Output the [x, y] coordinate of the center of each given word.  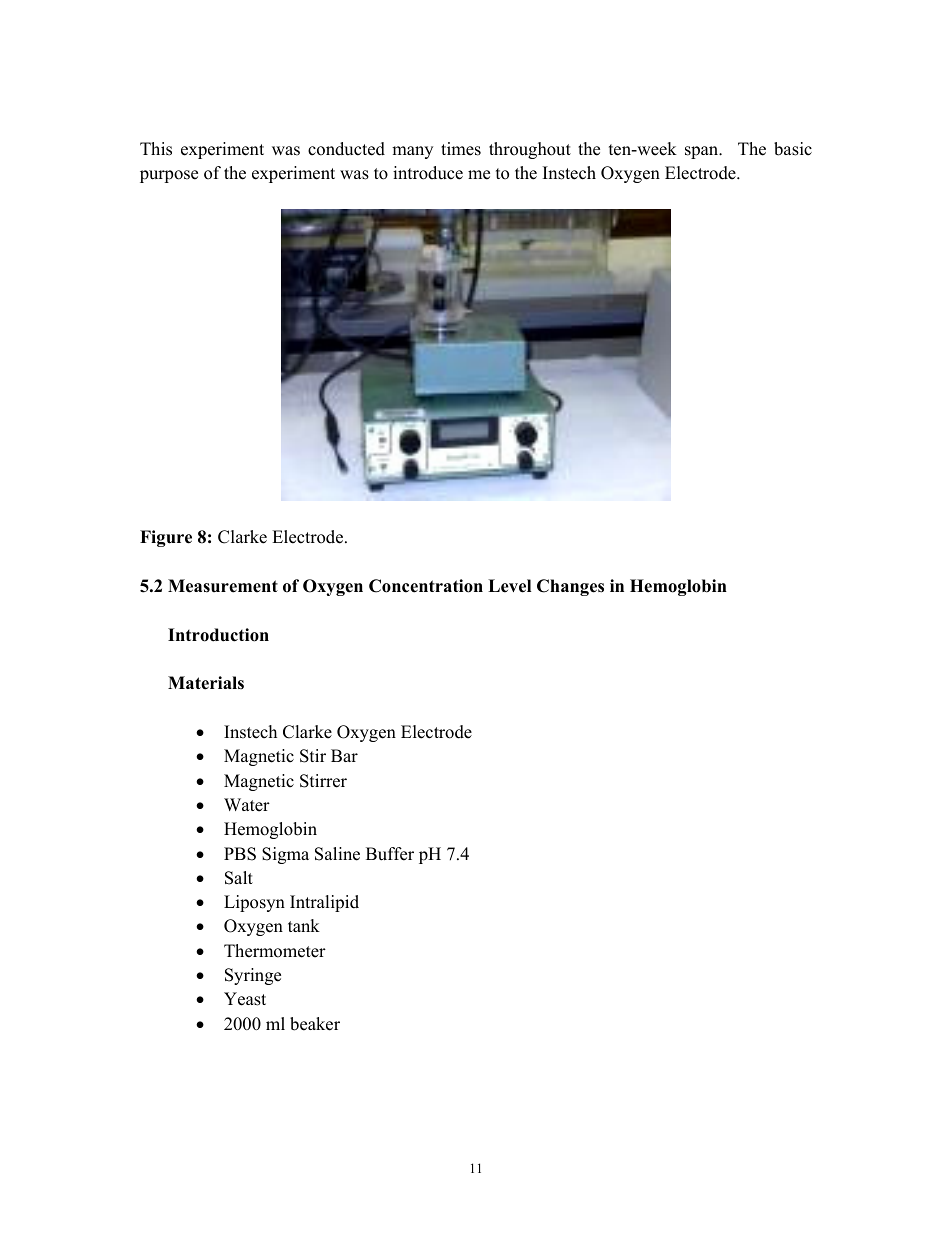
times [461, 149]
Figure [166, 538]
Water [247, 805]
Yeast [245, 999]
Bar [344, 755]
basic [793, 149]
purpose [169, 176]
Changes [570, 587]
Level [509, 586]
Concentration [426, 586]
